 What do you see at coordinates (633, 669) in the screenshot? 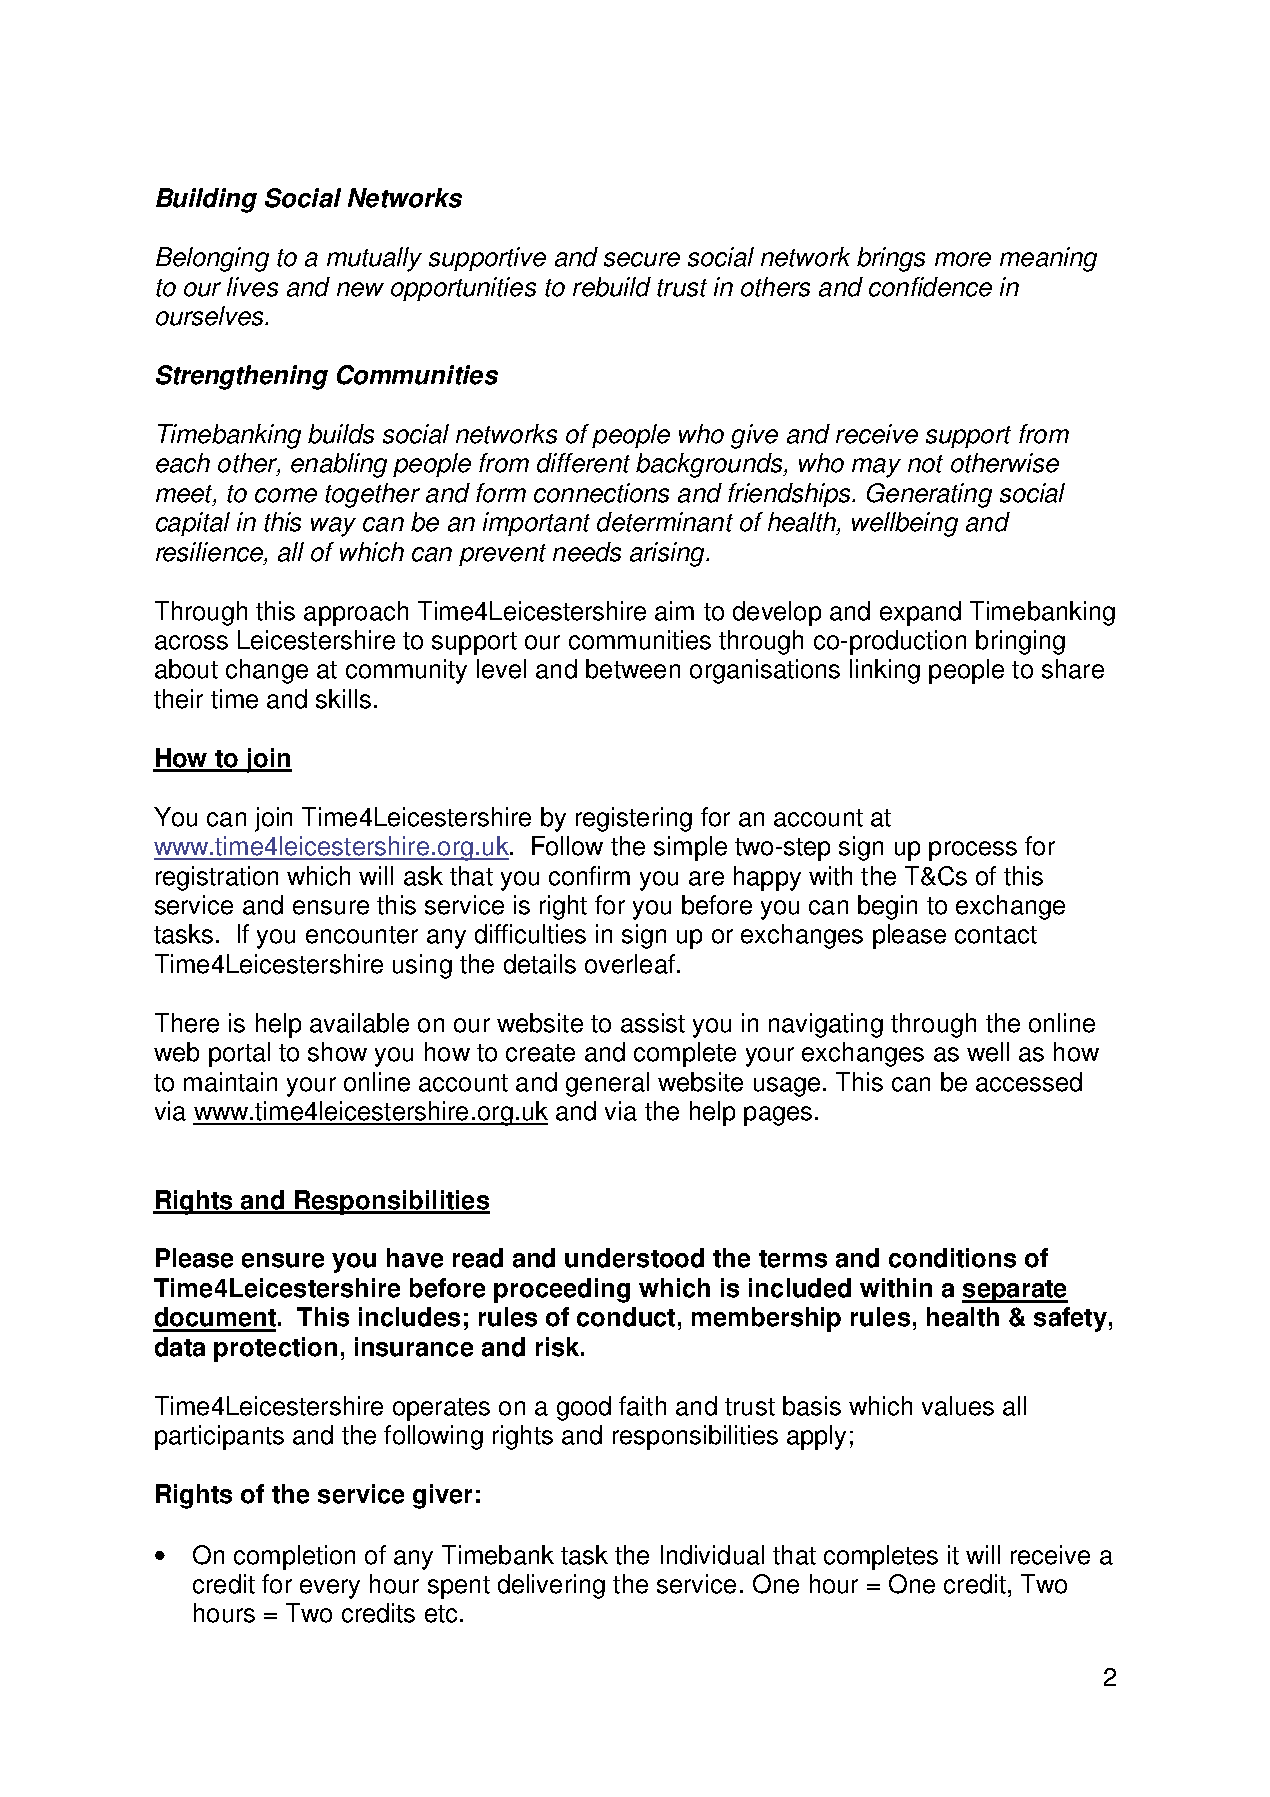
I see `between` at bounding box center [633, 669].
